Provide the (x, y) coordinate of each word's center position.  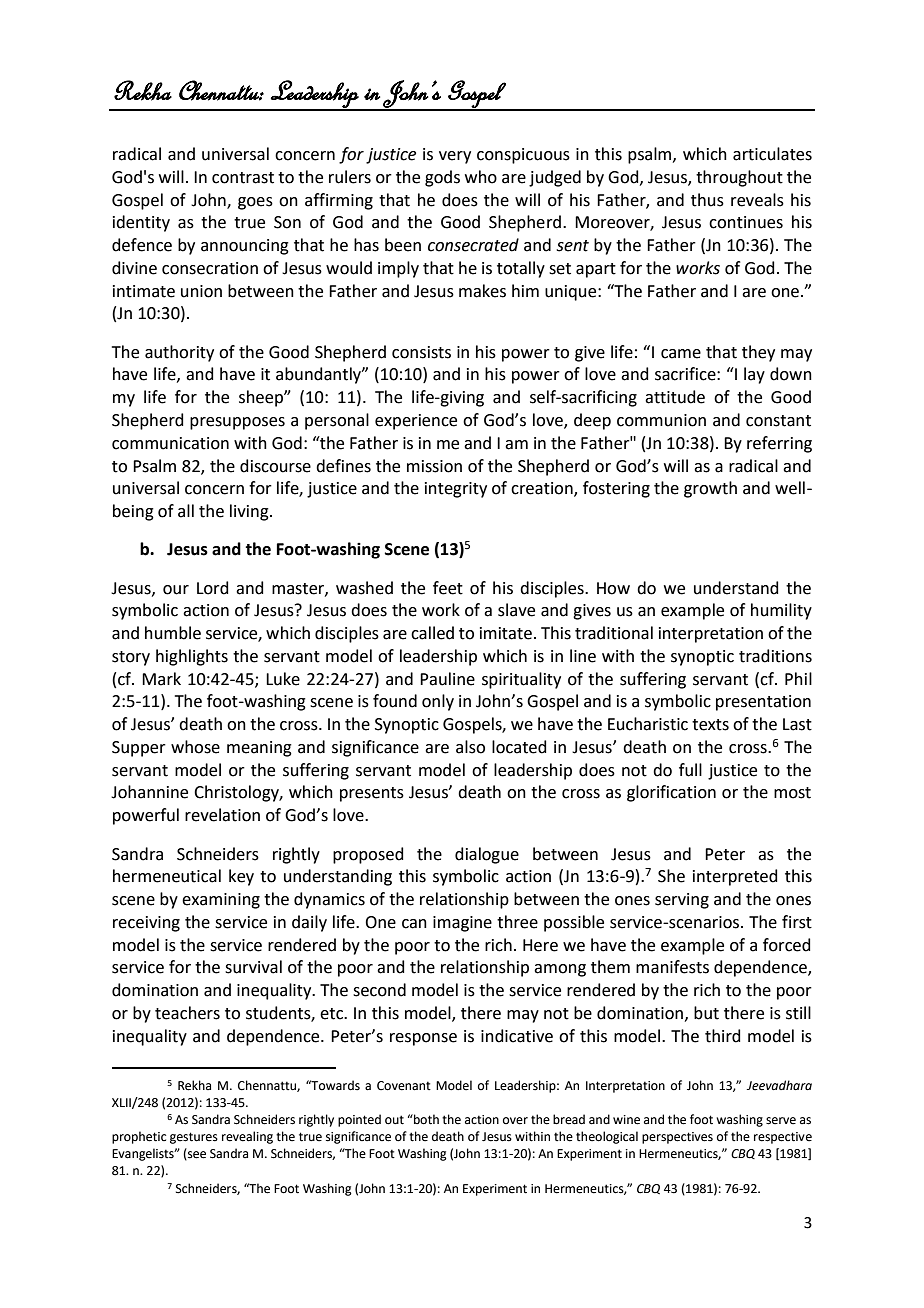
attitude (675, 397)
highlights (192, 657)
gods (442, 178)
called (432, 633)
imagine (462, 924)
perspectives (677, 1138)
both (425, 1119)
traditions (775, 656)
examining (221, 901)
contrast (243, 178)
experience (416, 422)
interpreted (735, 877)
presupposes (237, 423)
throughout (739, 178)
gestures (194, 1138)
